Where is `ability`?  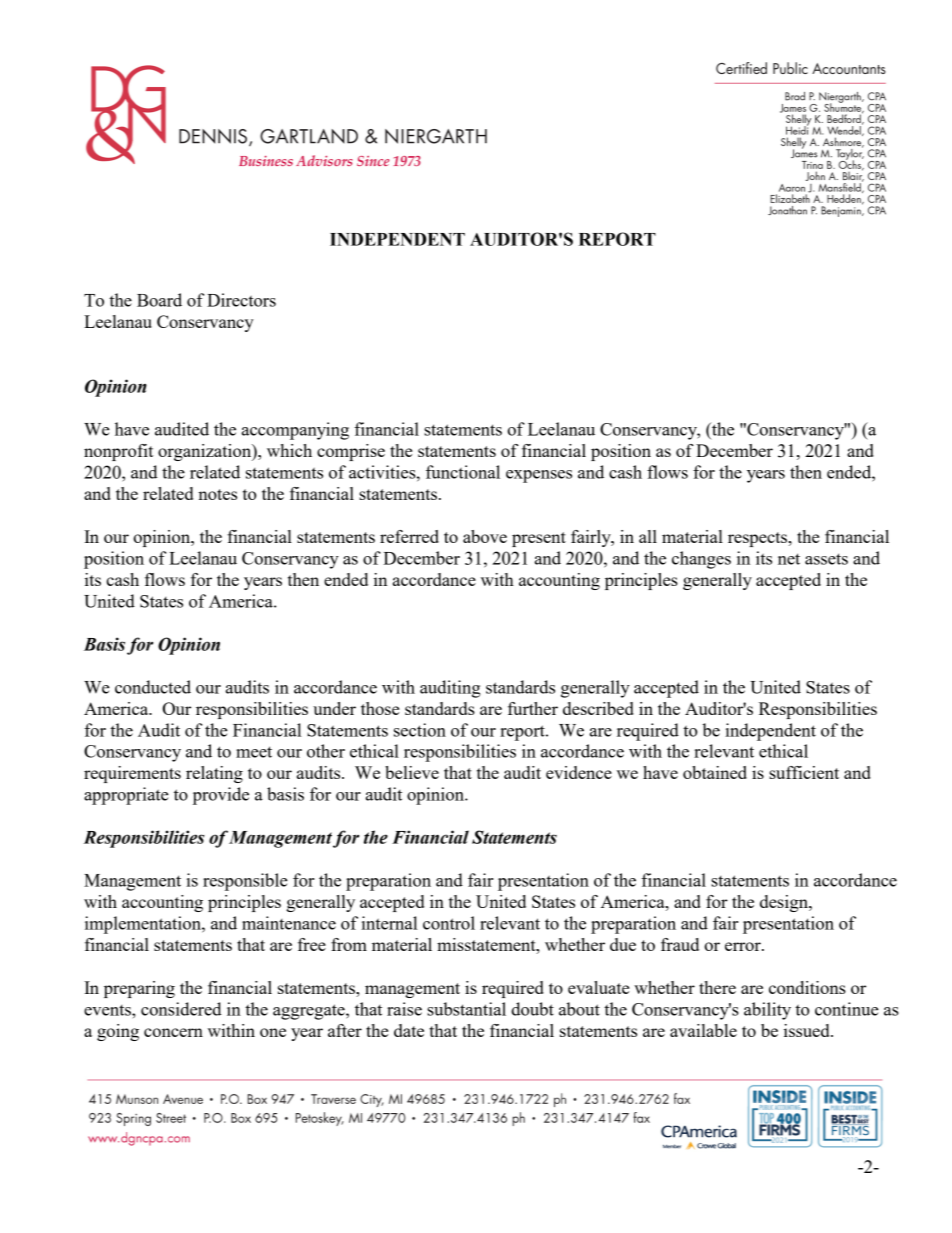 ability is located at coordinates (767, 1011).
